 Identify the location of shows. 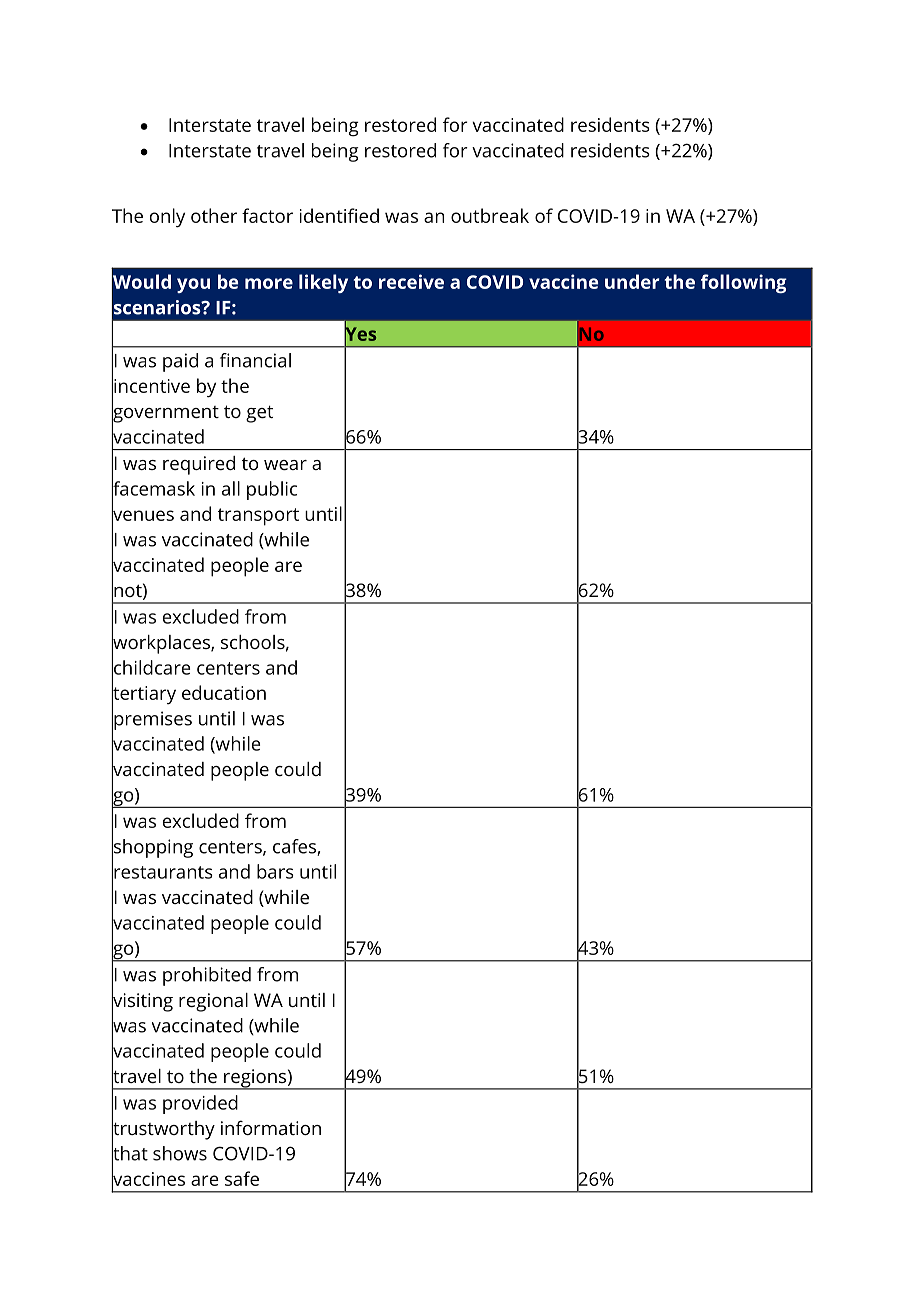
(180, 1153).
